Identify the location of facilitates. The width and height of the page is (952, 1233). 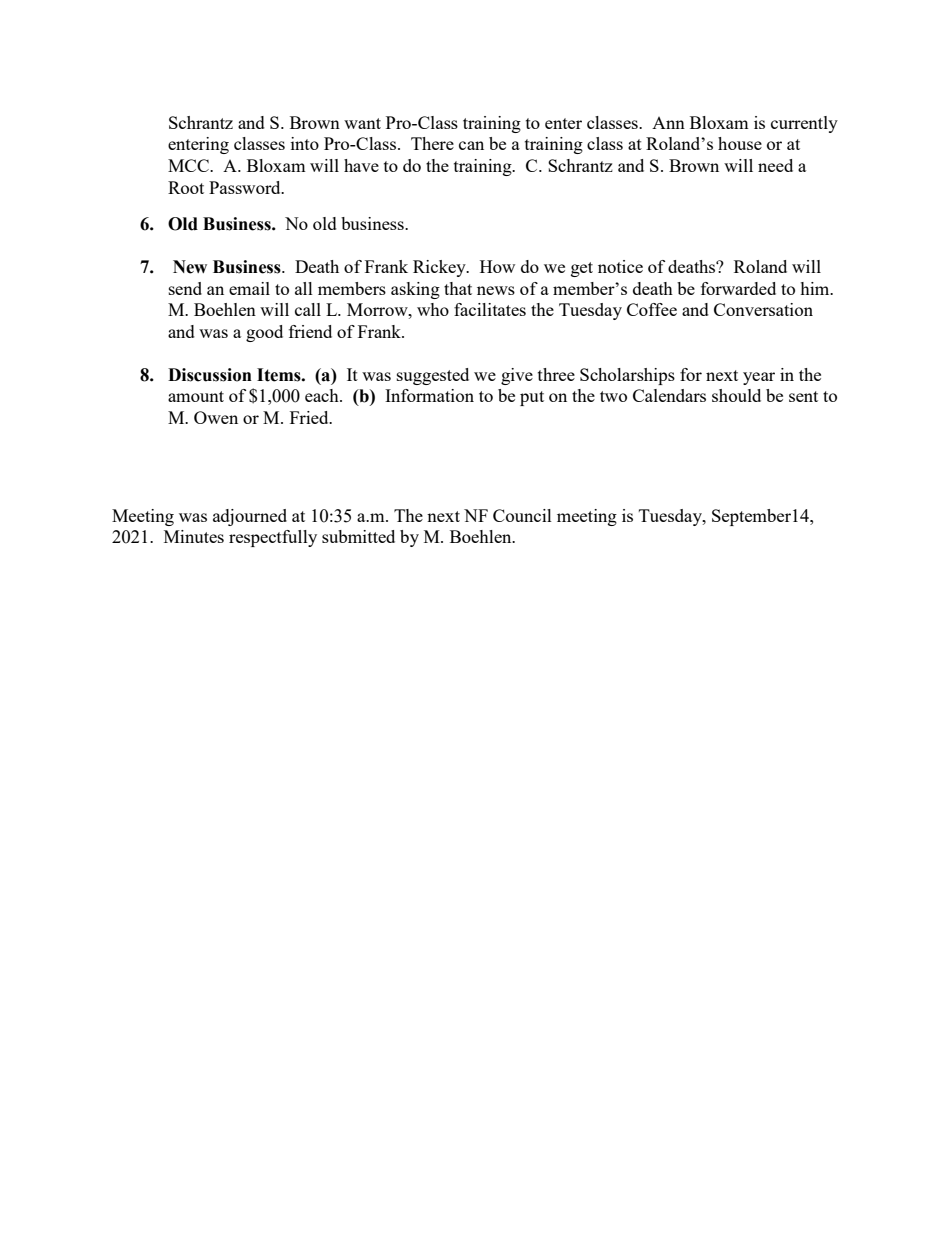
(490, 309).
